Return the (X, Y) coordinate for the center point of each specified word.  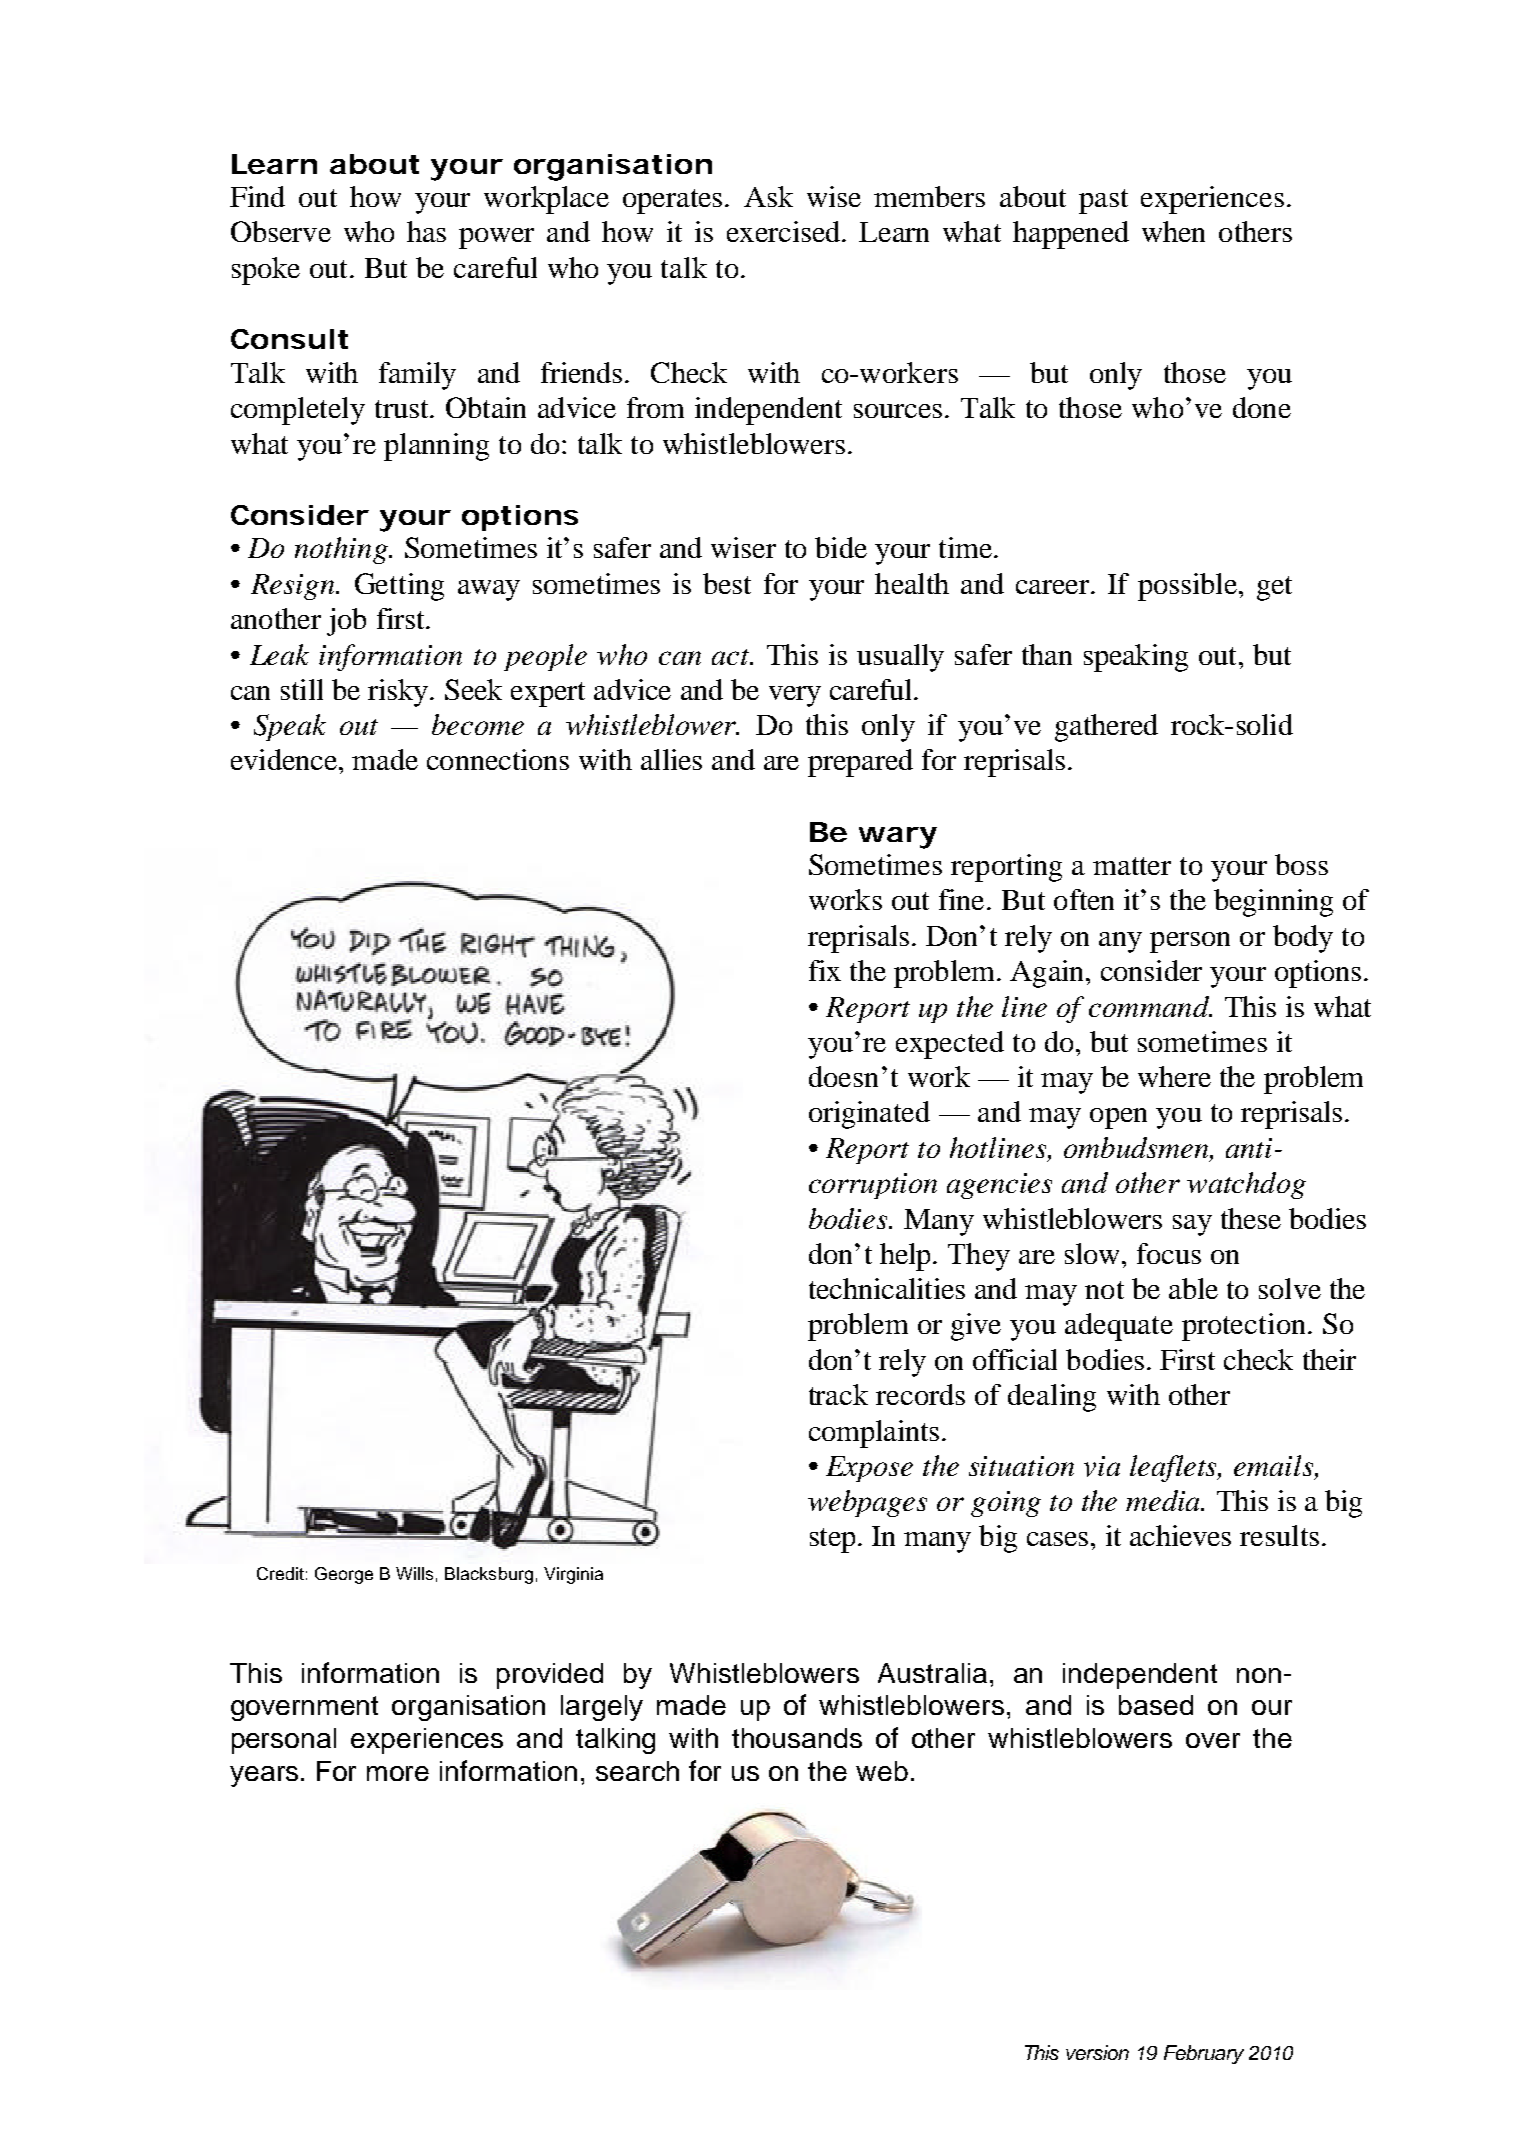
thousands (797, 1738)
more (398, 1773)
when (1173, 231)
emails (1275, 1467)
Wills (414, 1573)
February (1204, 2054)
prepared (860, 763)
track (838, 1394)
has (426, 231)
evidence (284, 759)
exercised (785, 231)
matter (1132, 866)
